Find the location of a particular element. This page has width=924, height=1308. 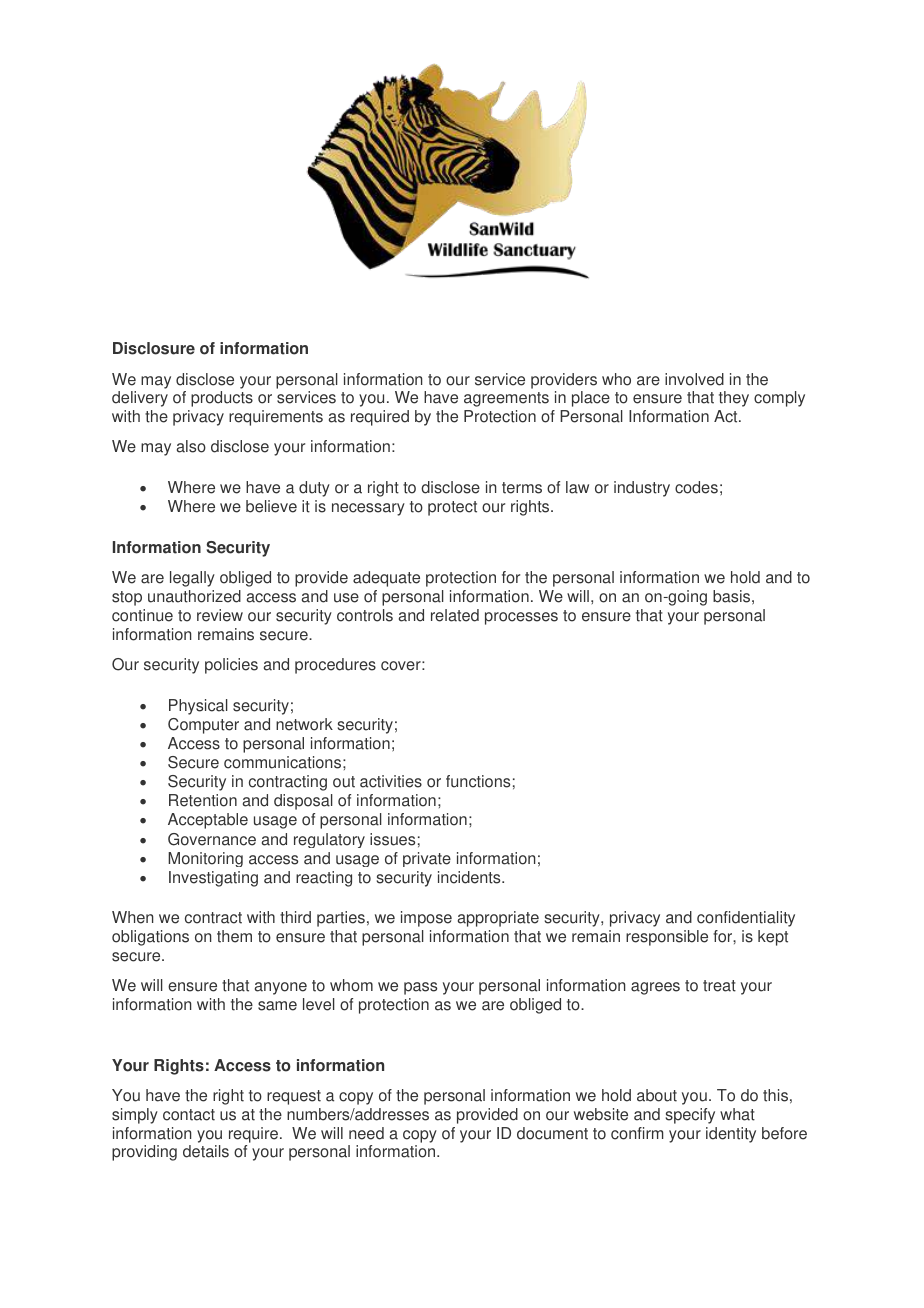

confidentiality is located at coordinates (746, 919).
